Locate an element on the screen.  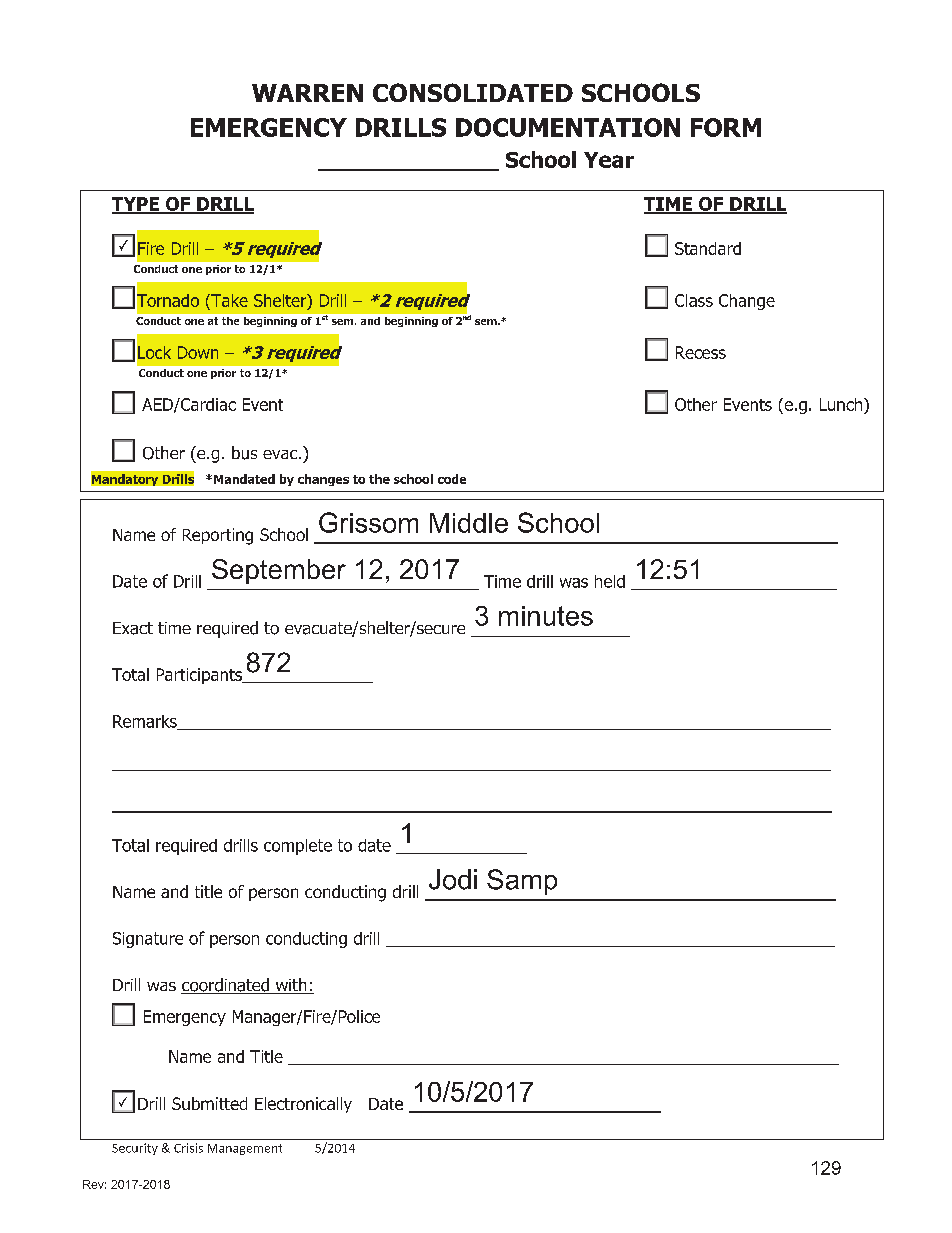
Submitted is located at coordinates (209, 1103).
